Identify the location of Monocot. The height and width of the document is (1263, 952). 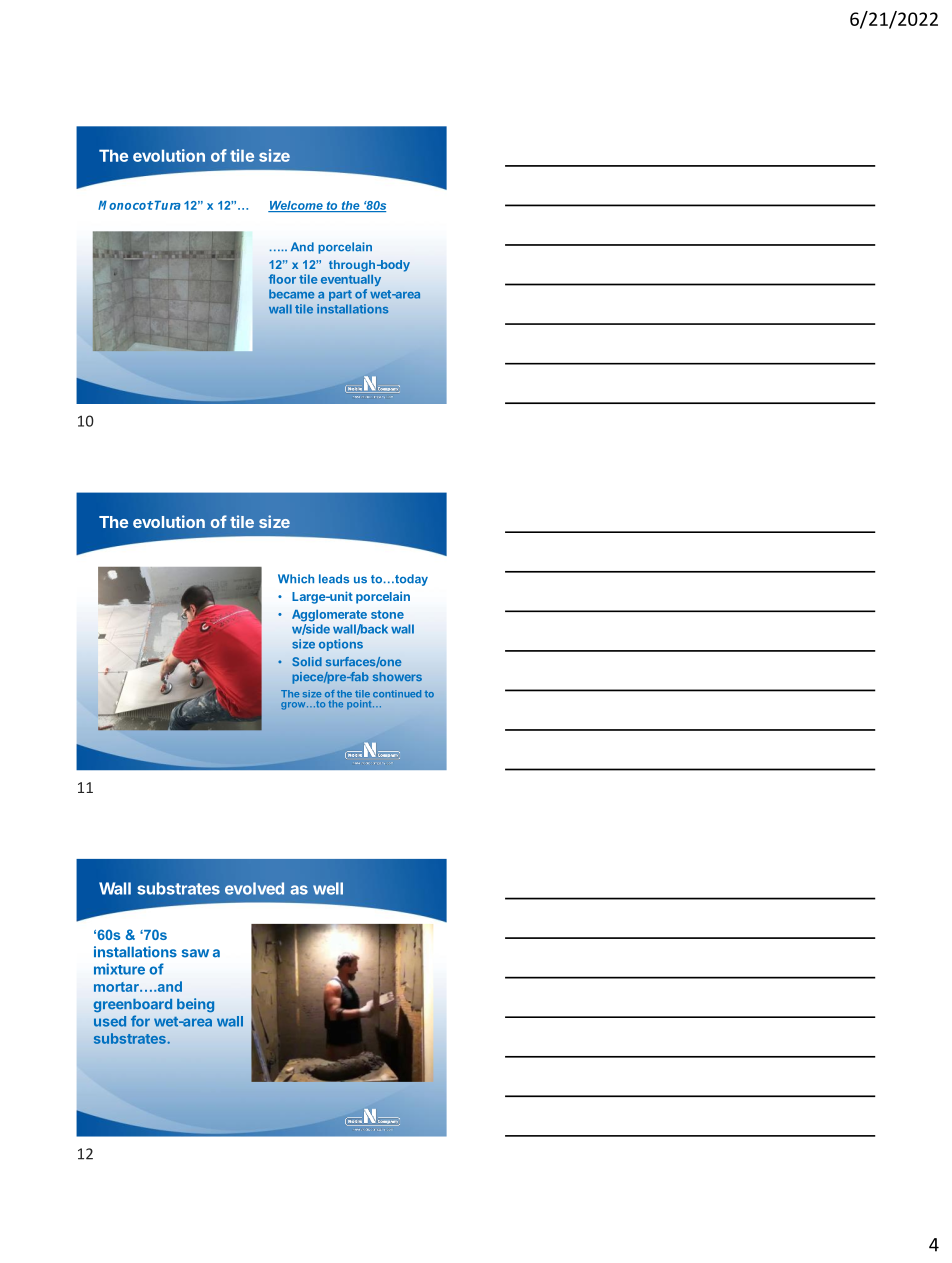
(125, 205).
